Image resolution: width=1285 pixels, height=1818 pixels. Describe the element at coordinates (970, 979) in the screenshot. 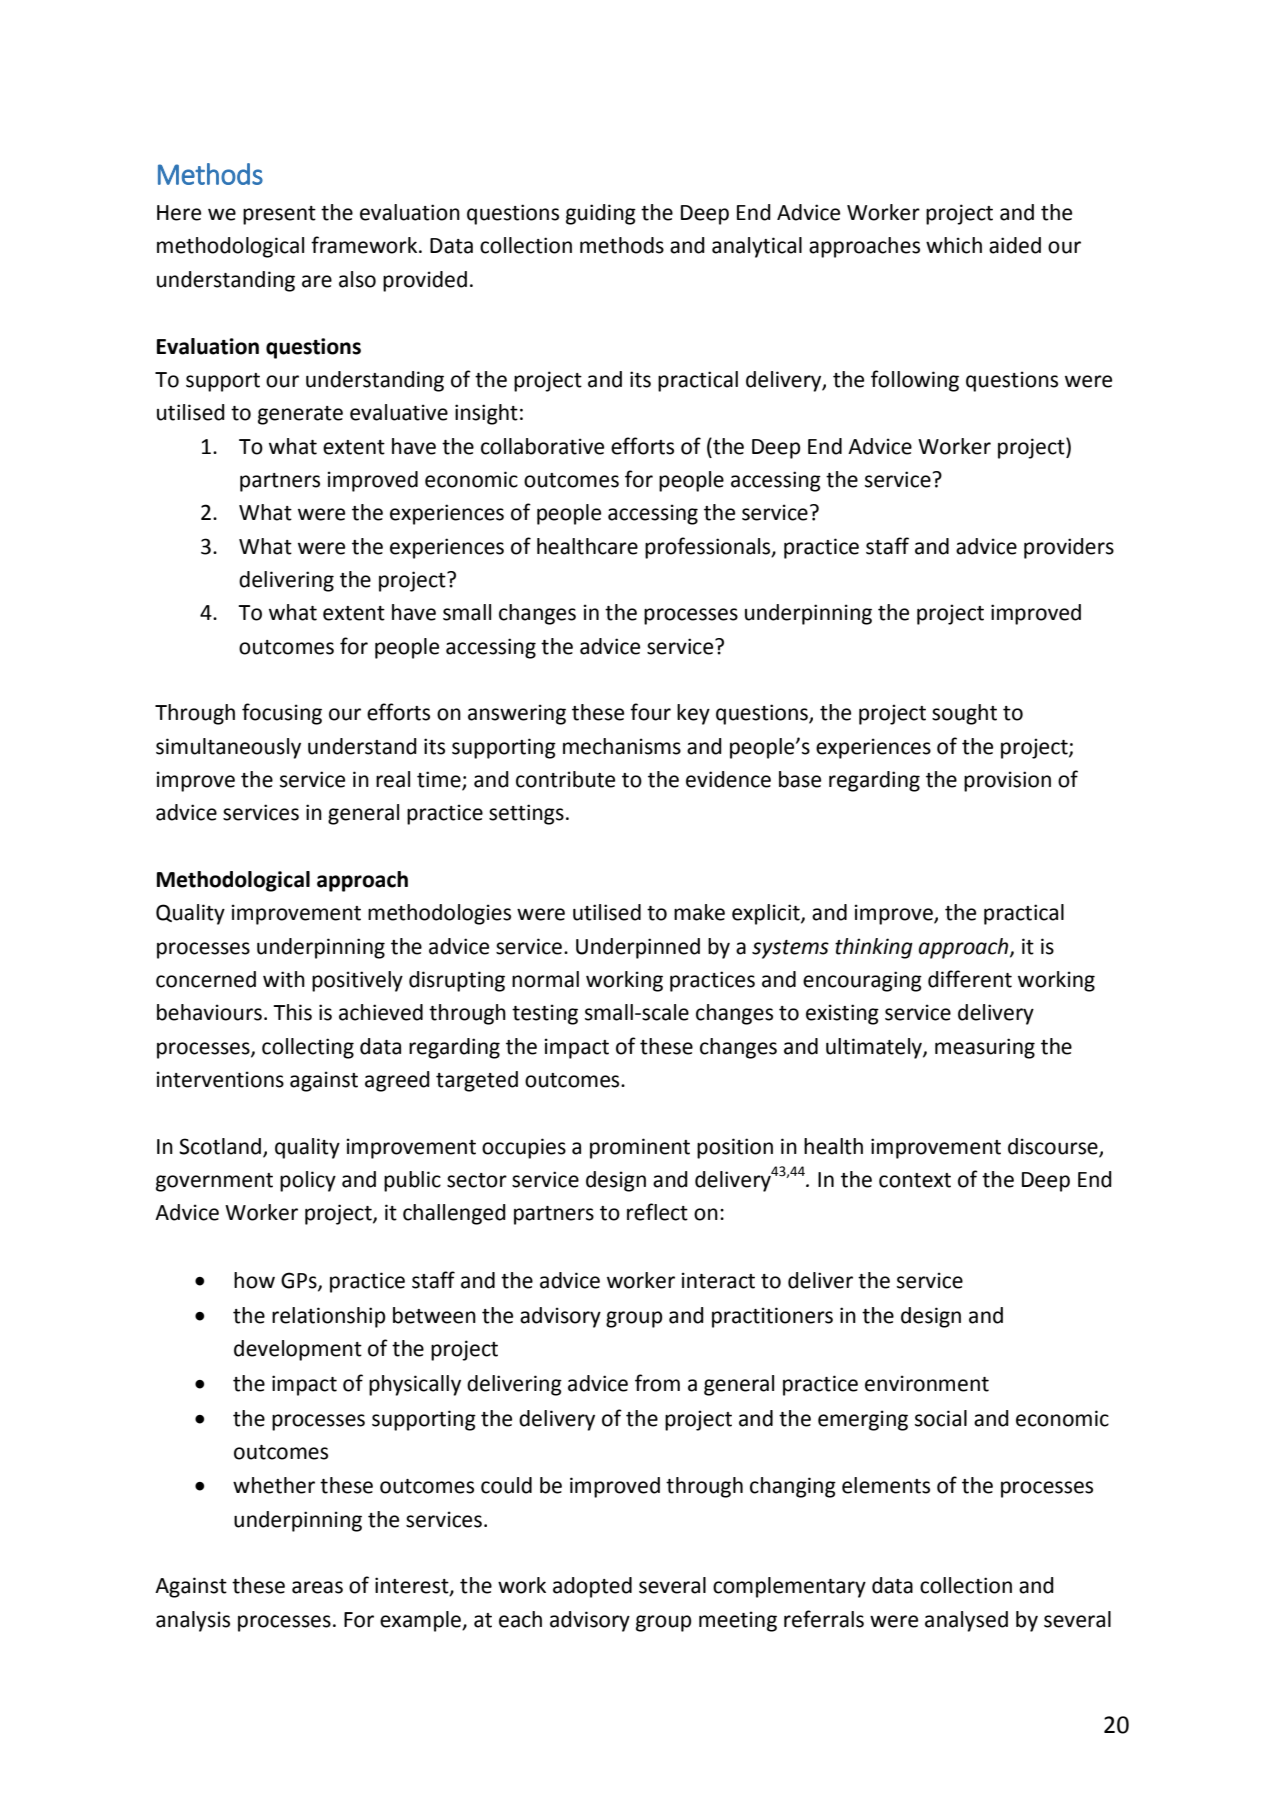

I see `different` at that location.
